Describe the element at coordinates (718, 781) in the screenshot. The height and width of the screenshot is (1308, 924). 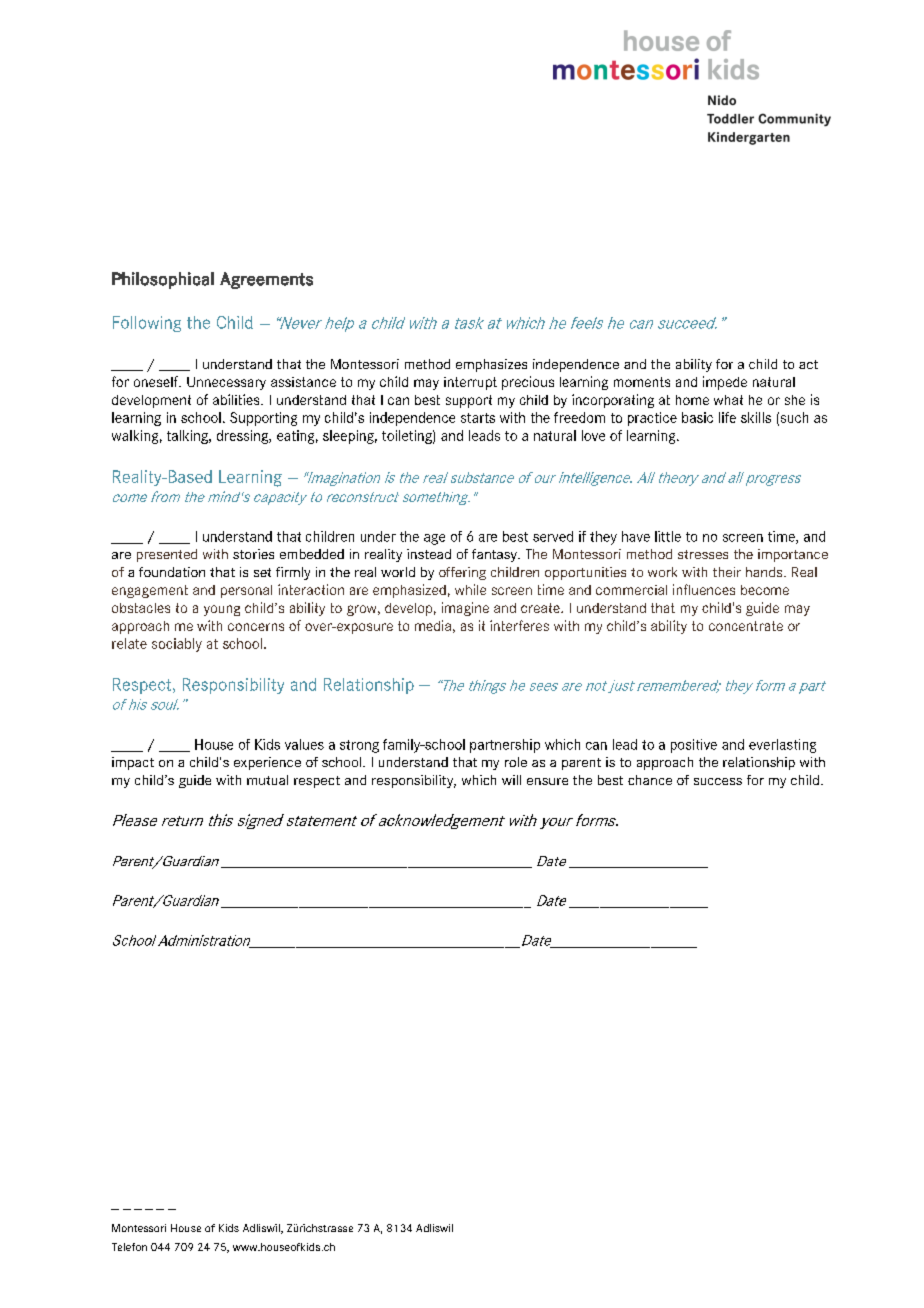
I see `success` at that location.
